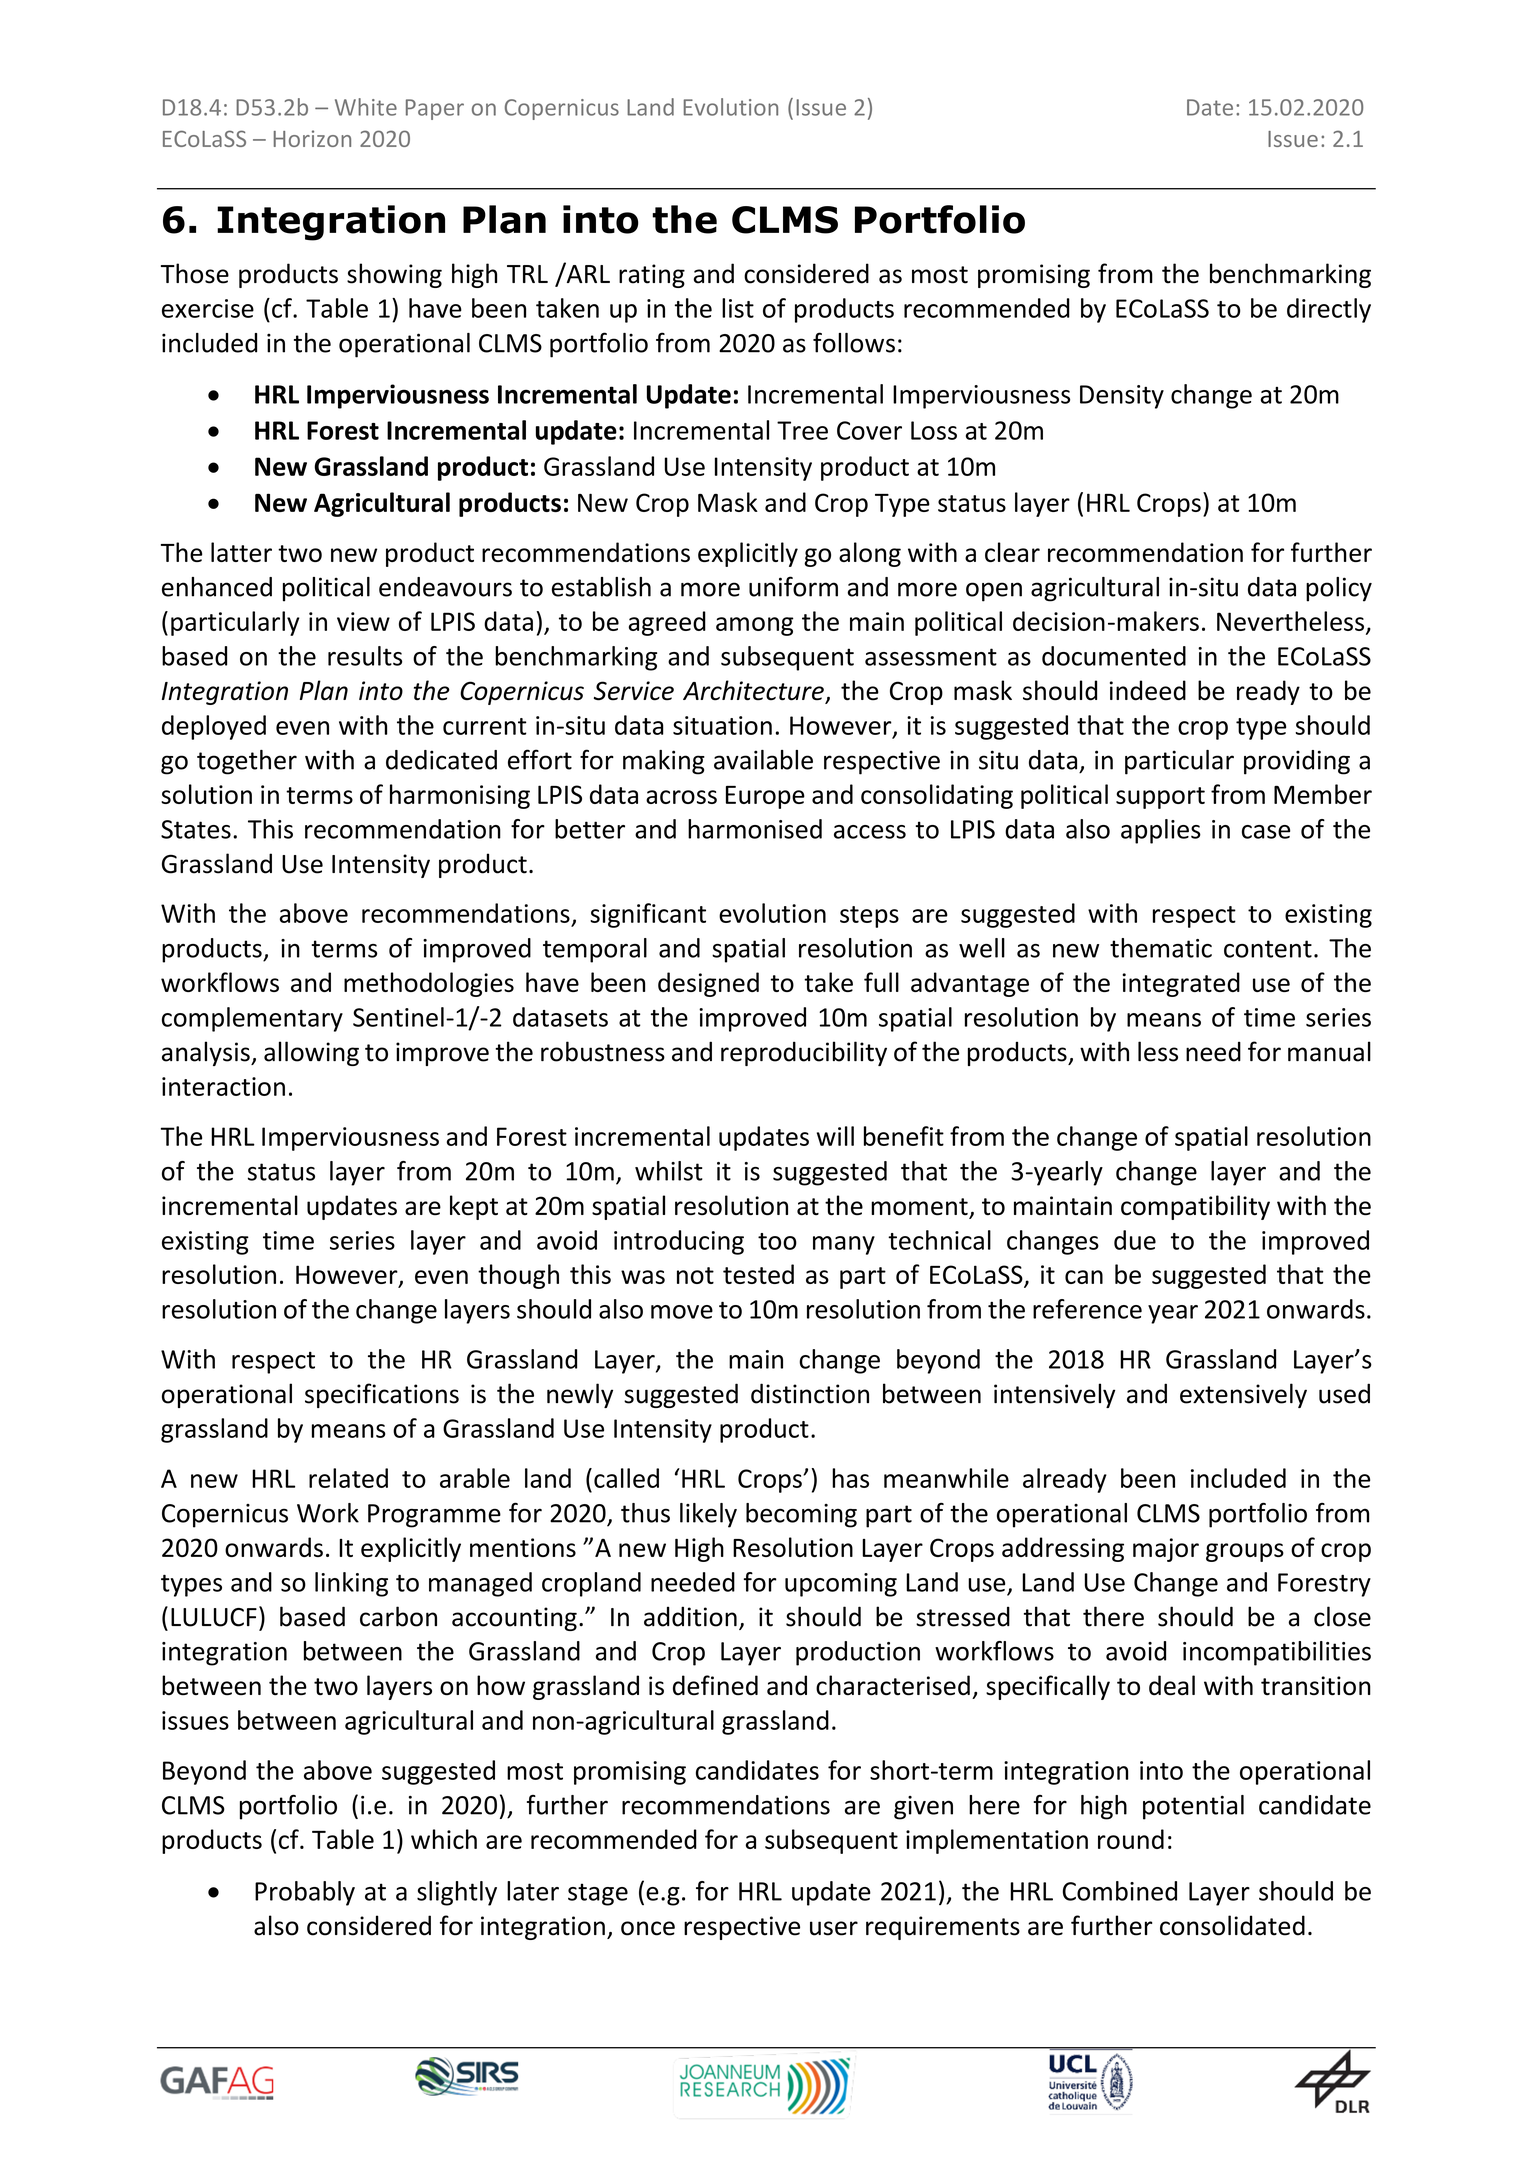 This screenshot has width=1532, height=2167. I want to click on Tree, so click(802, 430).
